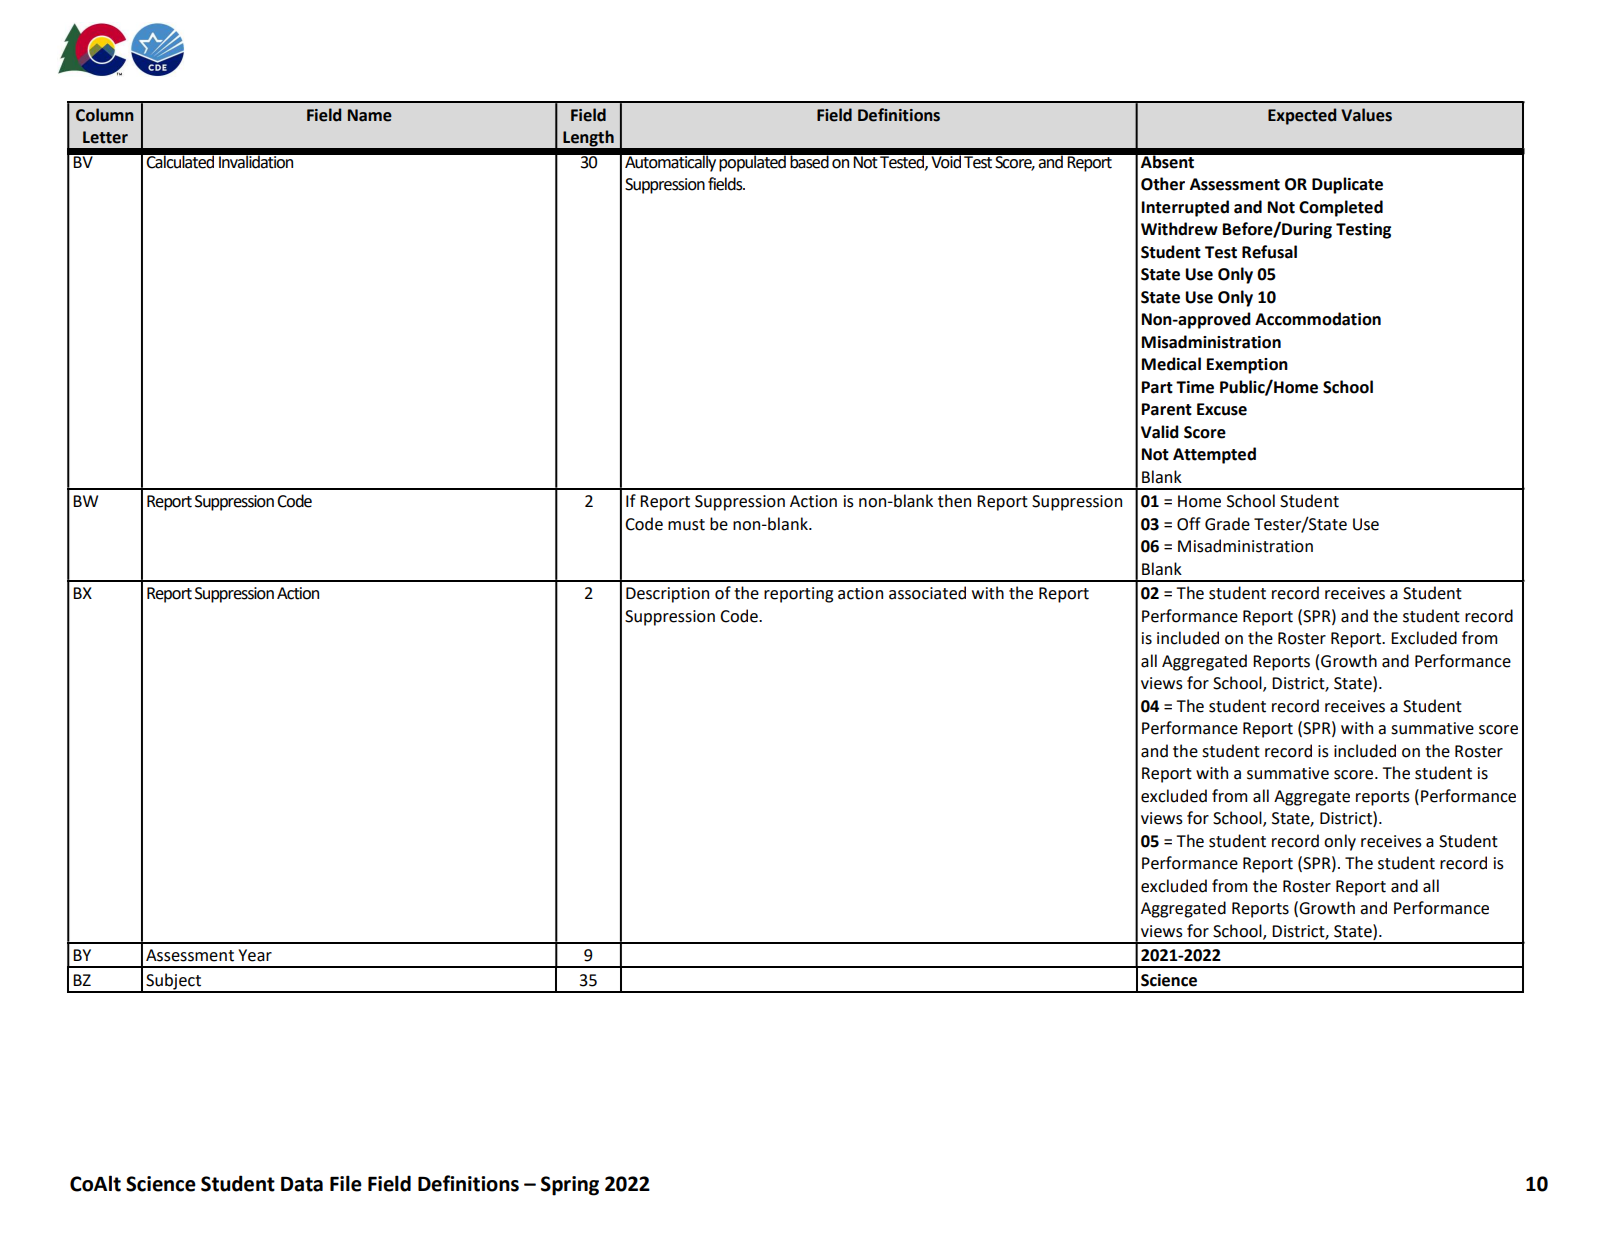 The width and height of the screenshot is (1621, 1253). Describe the element at coordinates (667, 595) in the screenshot. I see `Description` at that location.
